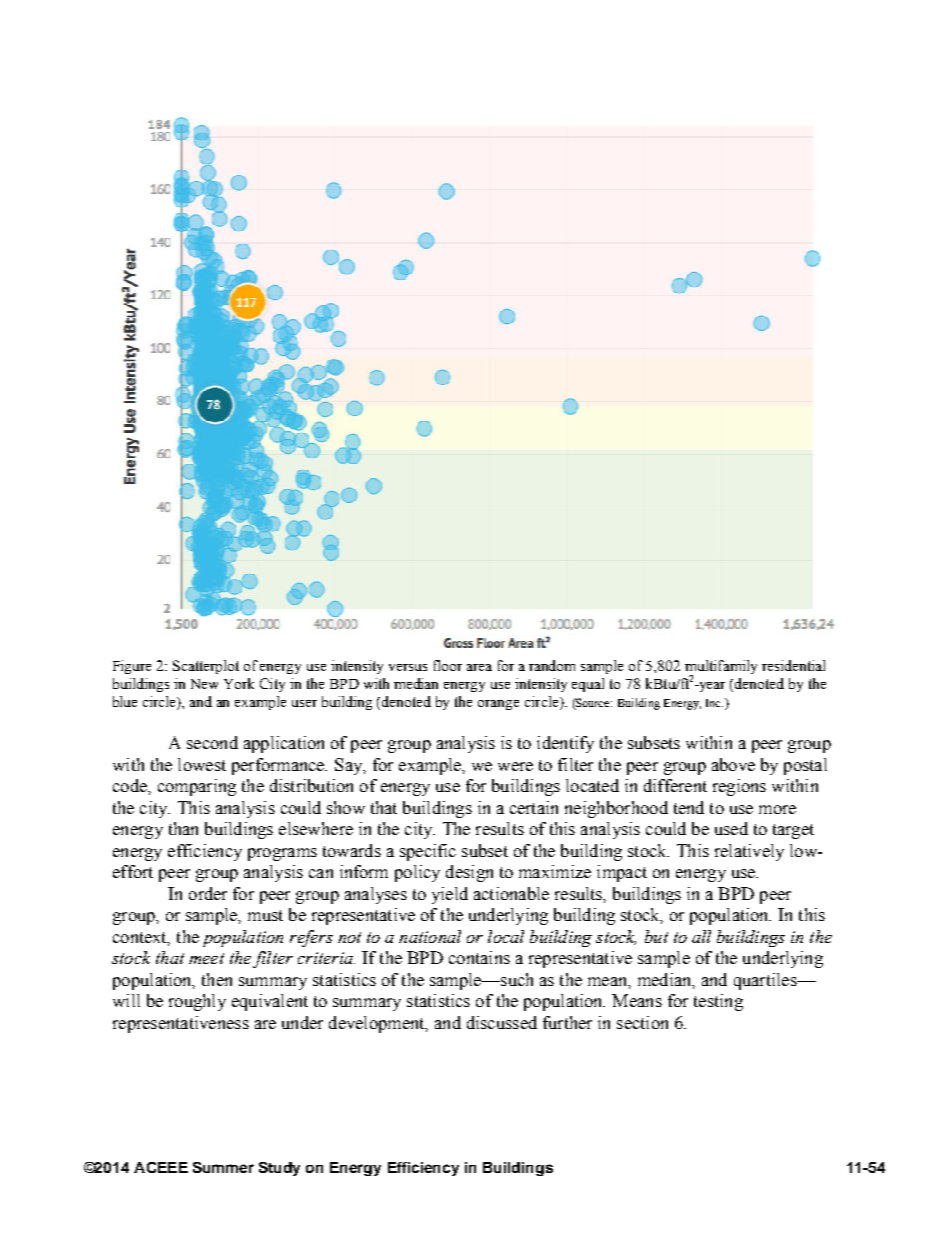 This document has width=952, height=1233. What do you see at coordinates (714, 703) in the document?
I see `Inc` at bounding box center [714, 703].
